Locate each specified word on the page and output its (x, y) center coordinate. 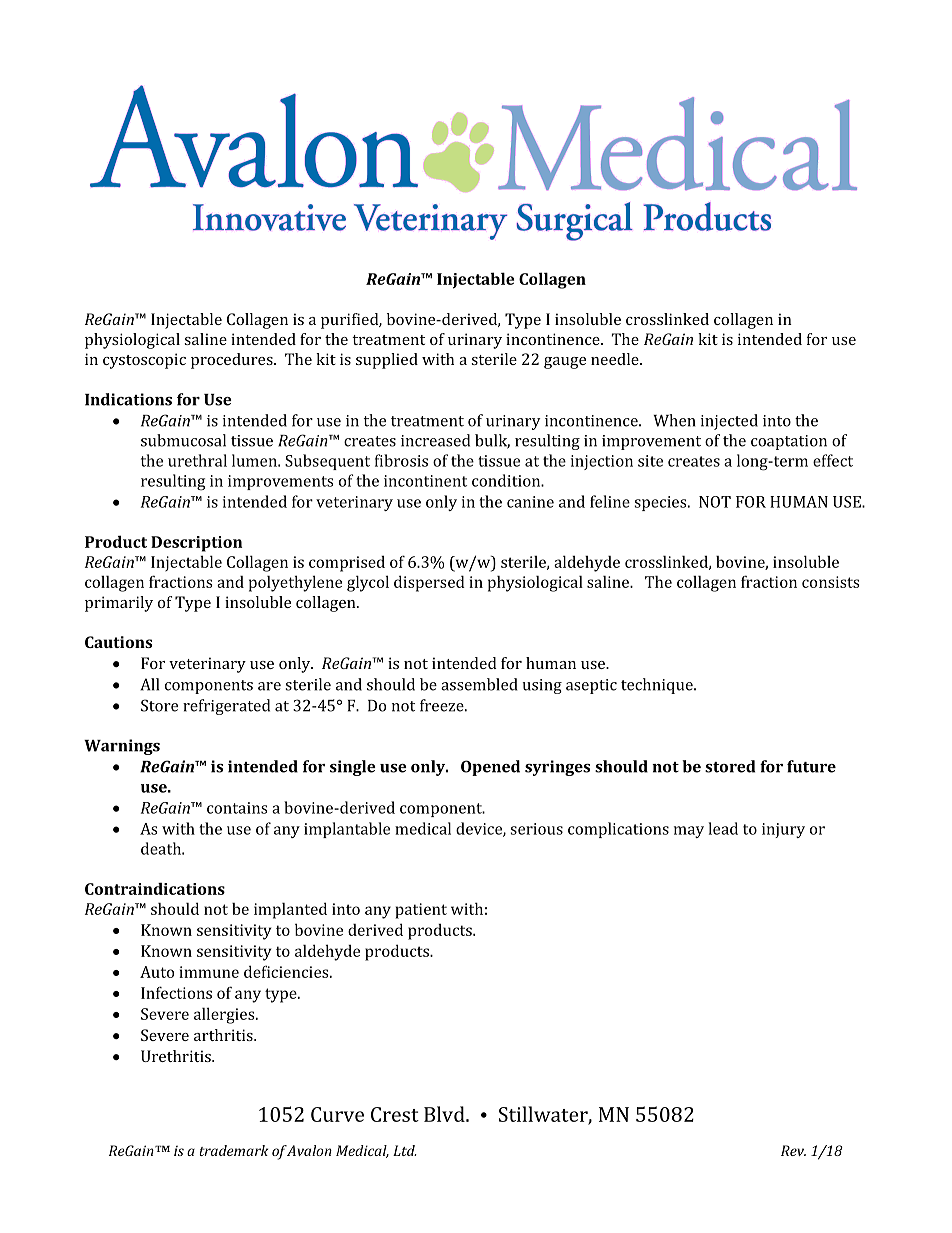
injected (729, 422)
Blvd (445, 1114)
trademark (233, 1150)
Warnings (122, 747)
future (811, 766)
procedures (233, 361)
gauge (565, 363)
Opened (490, 768)
